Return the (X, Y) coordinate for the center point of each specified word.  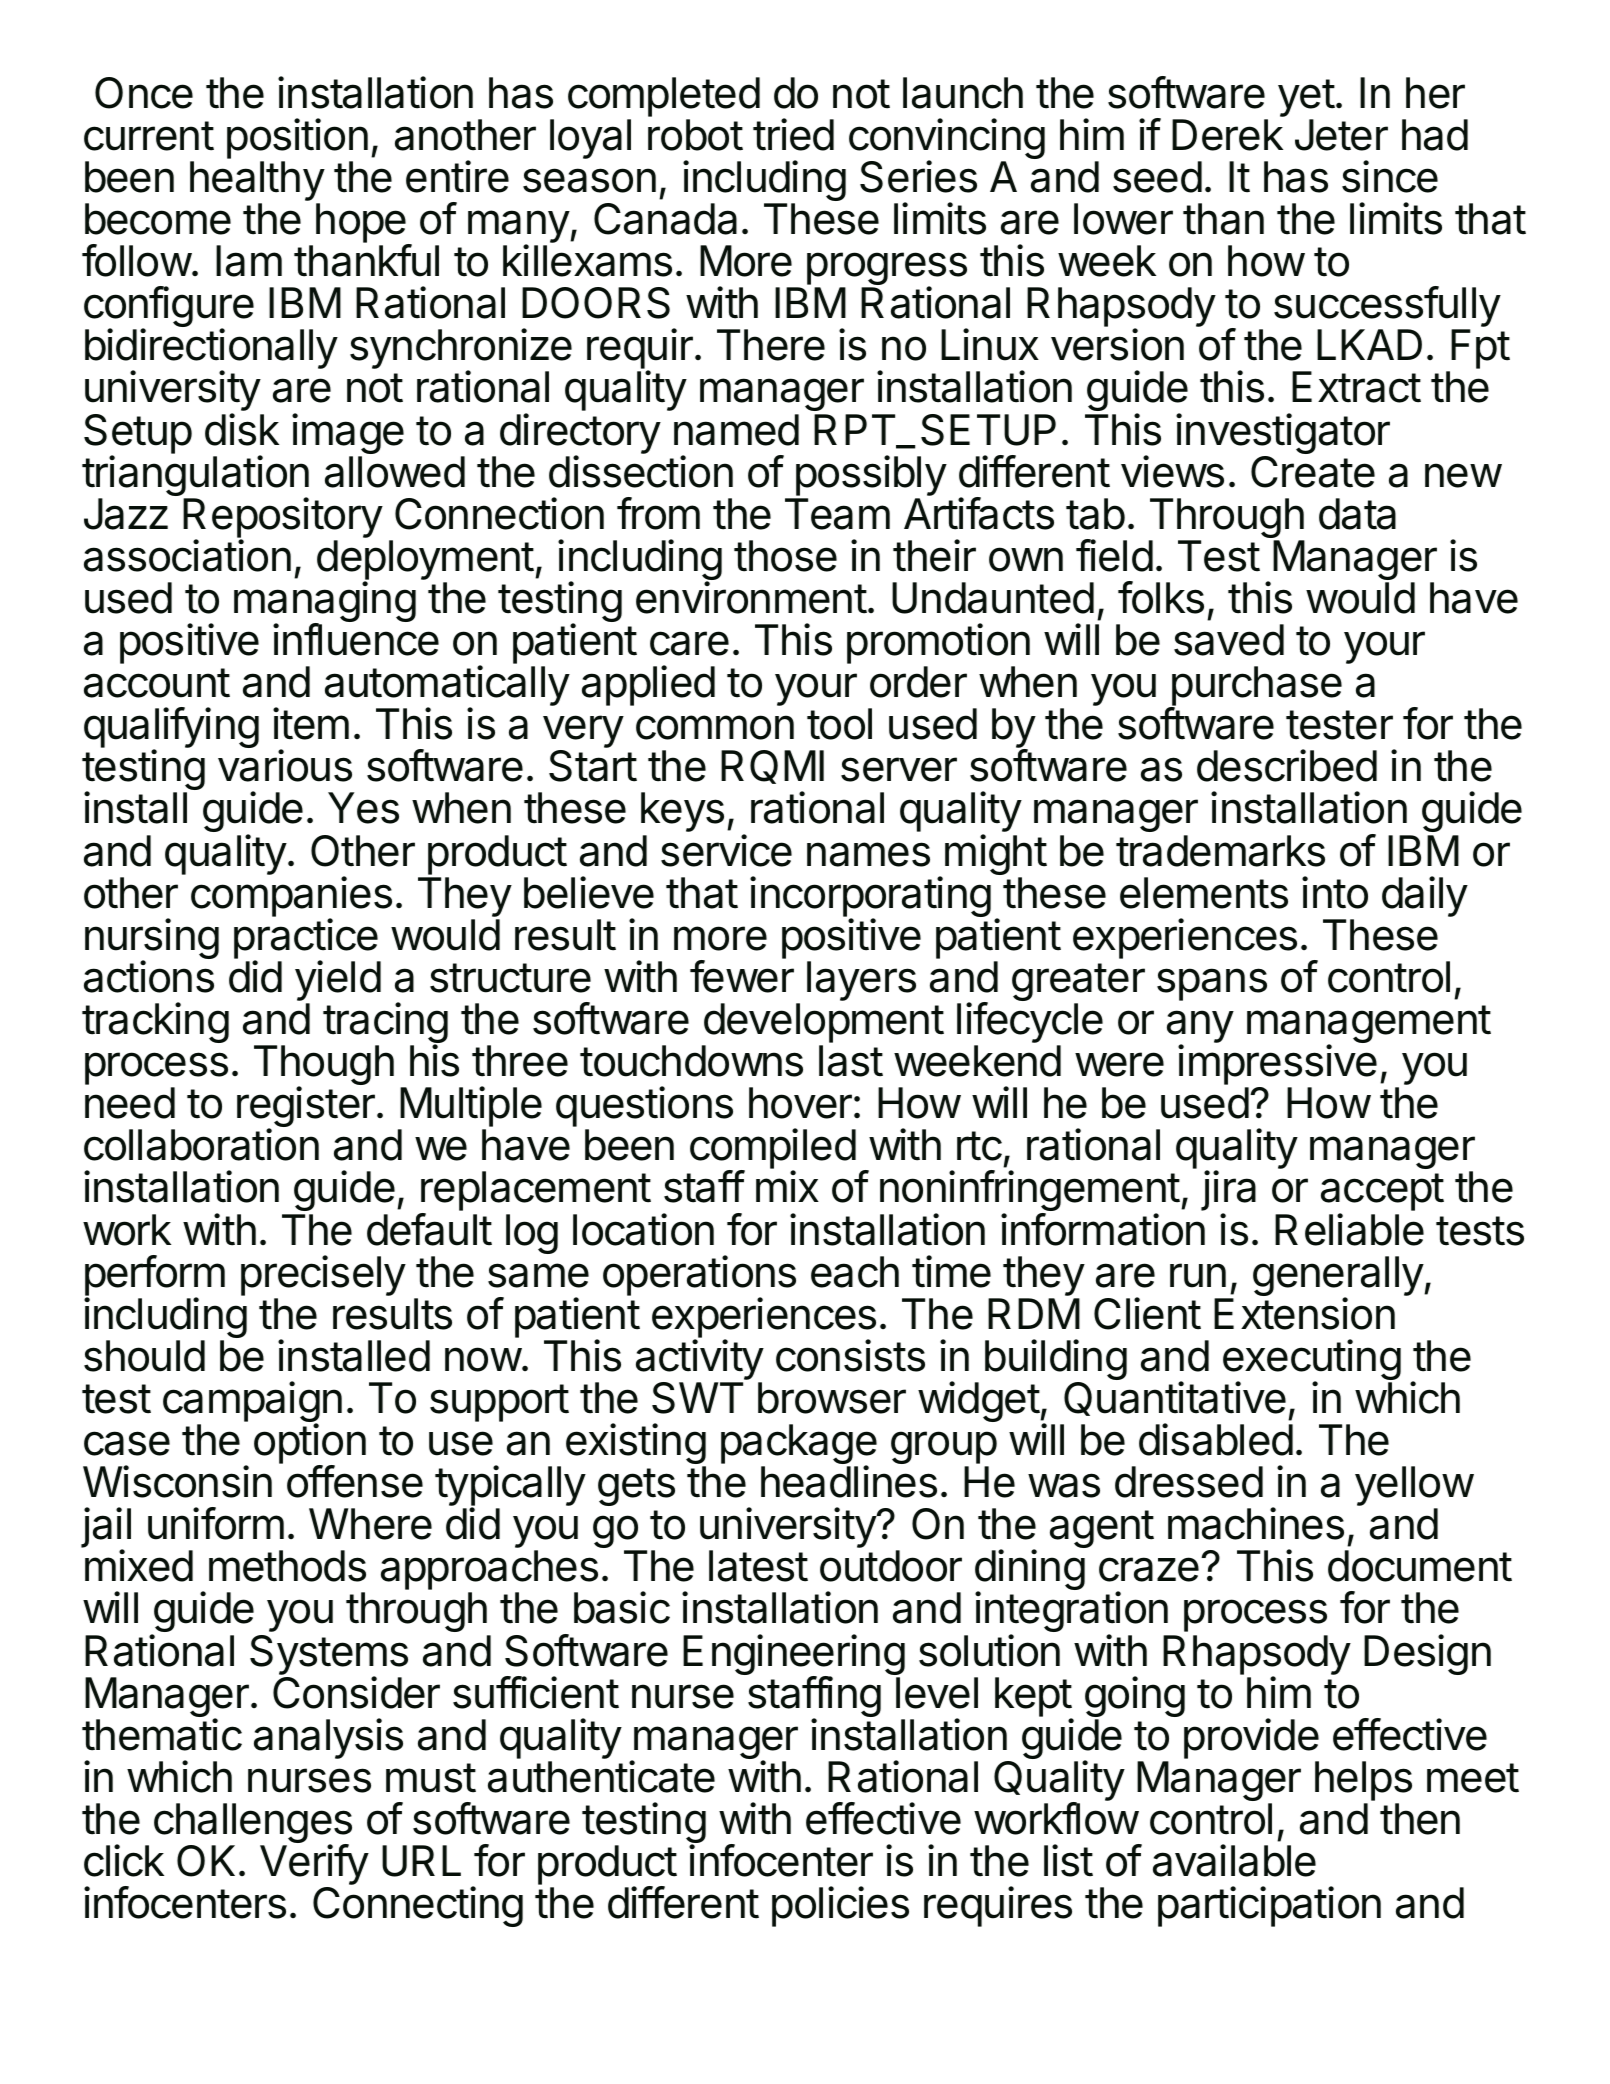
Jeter (1341, 135)
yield (338, 982)
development (823, 1024)
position (297, 140)
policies (840, 1906)
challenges (253, 1824)
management (1369, 1025)
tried (793, 134)
